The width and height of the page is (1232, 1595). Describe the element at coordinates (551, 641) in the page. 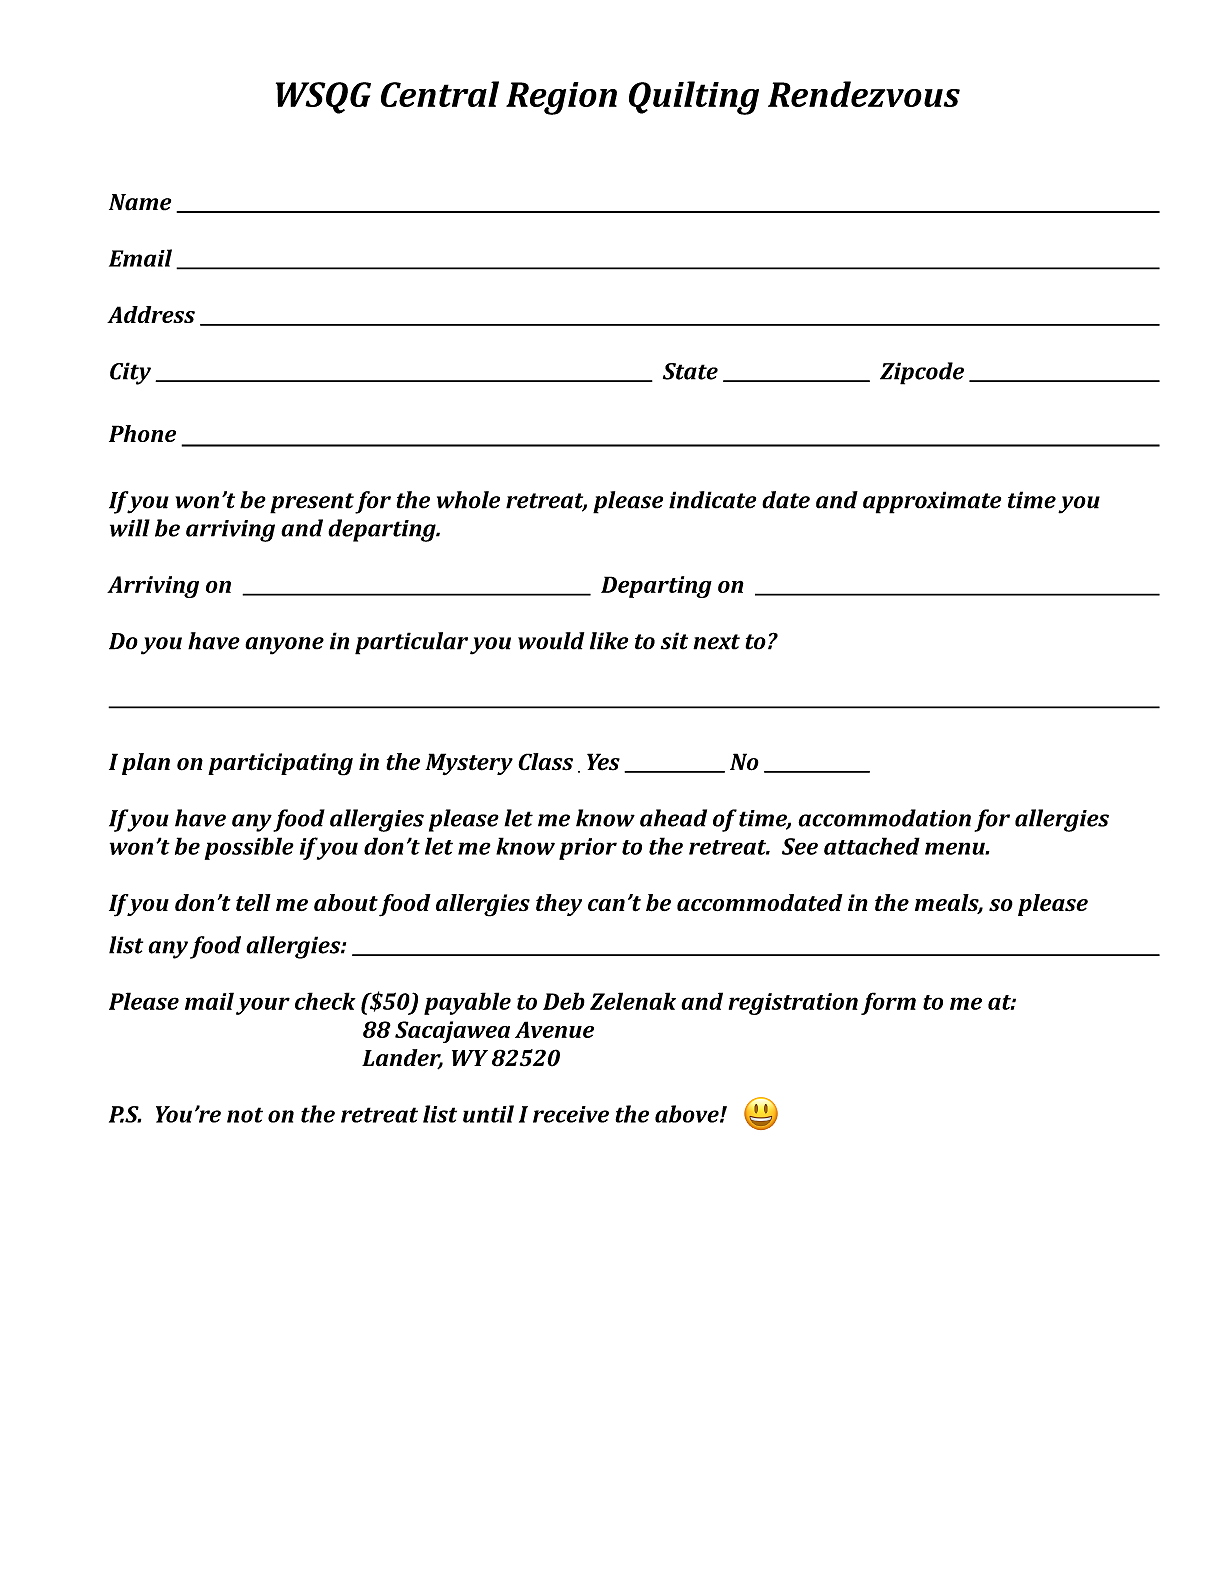

I see `would` at that location.
